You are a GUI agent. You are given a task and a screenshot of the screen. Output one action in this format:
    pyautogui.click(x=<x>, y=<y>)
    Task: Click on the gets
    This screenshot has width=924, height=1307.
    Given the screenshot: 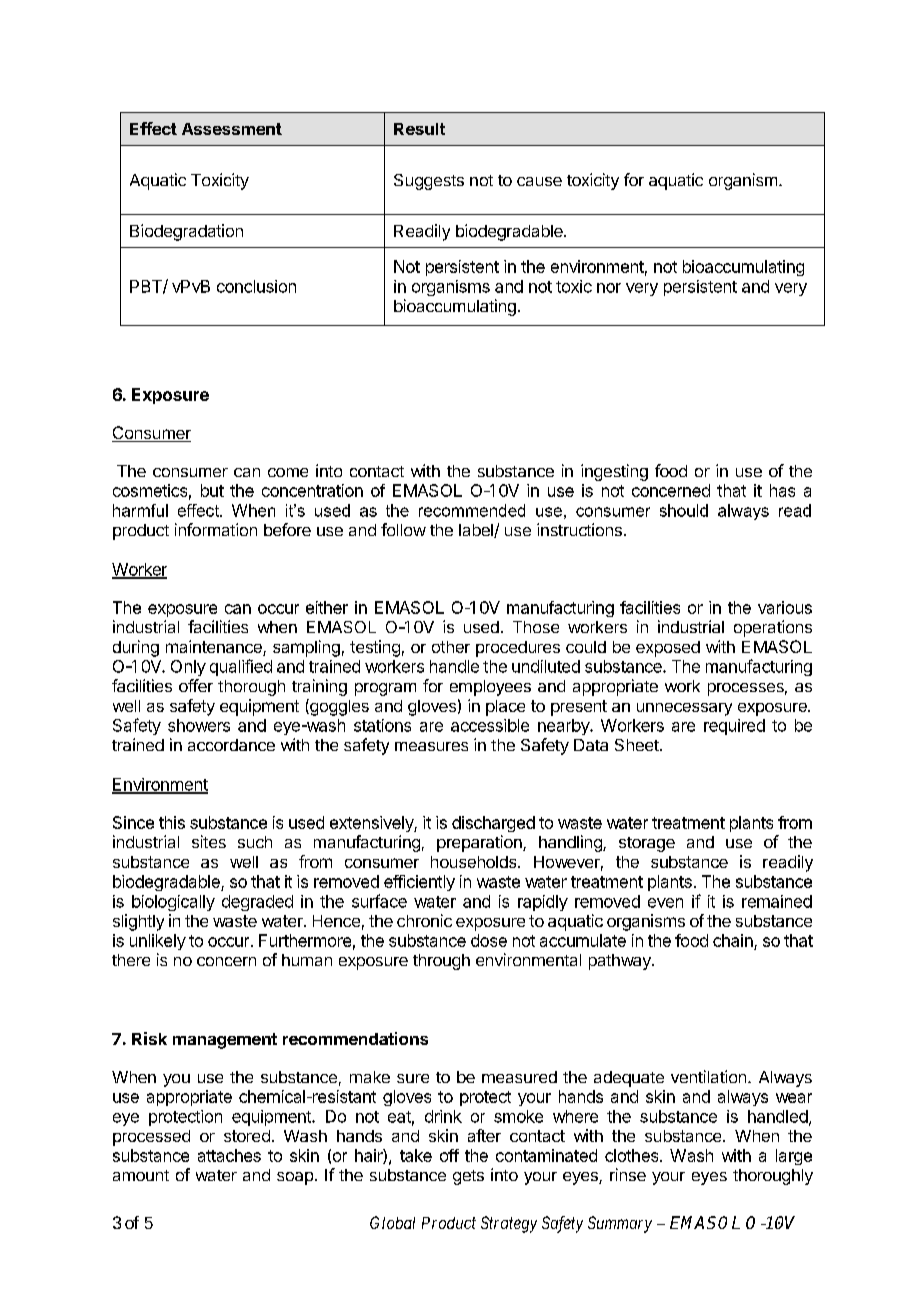 What is the action you would take?
    pyautogui.click(x=468, y=1177)
